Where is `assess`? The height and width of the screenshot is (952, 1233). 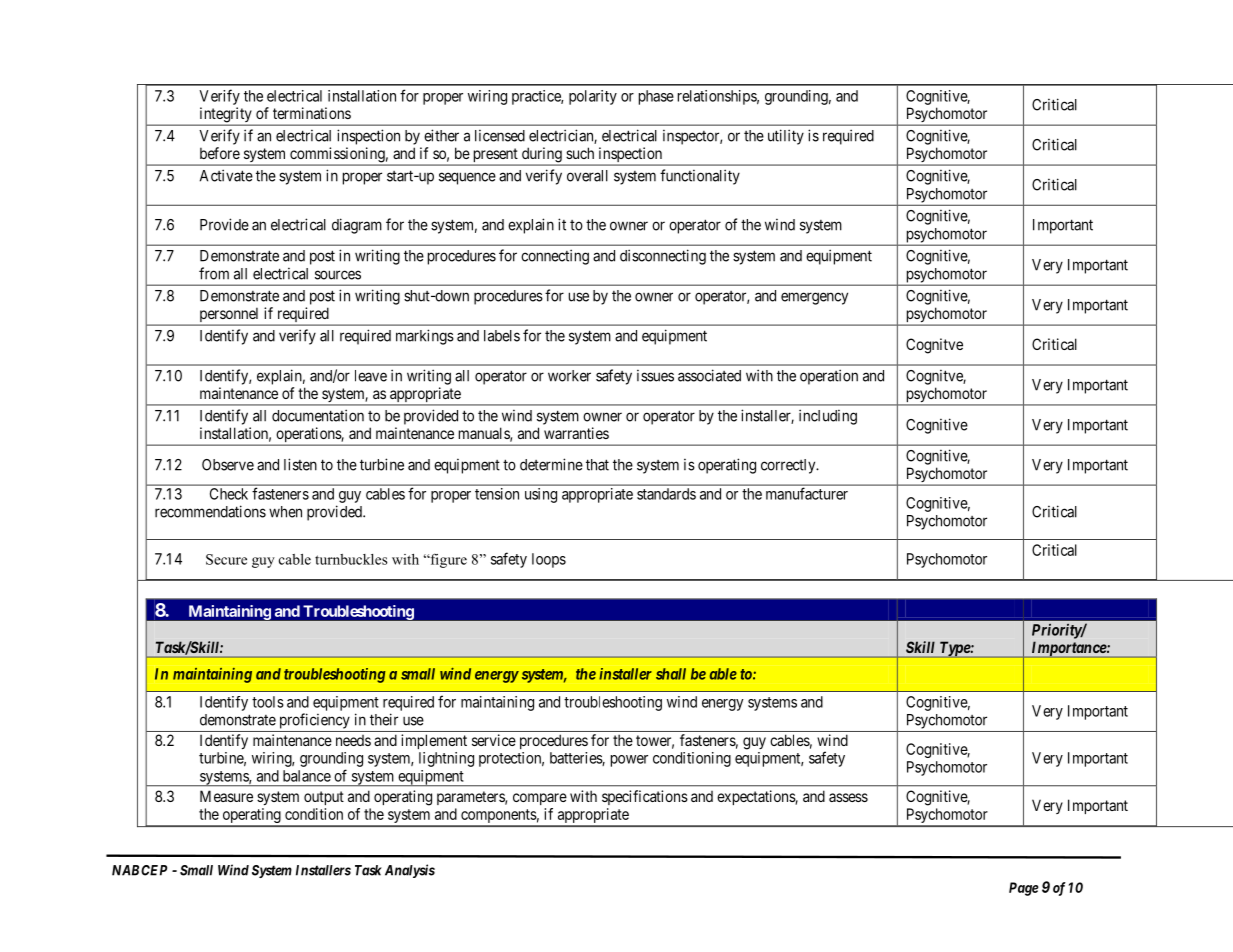 assess is located at coordinates (848, 797).
